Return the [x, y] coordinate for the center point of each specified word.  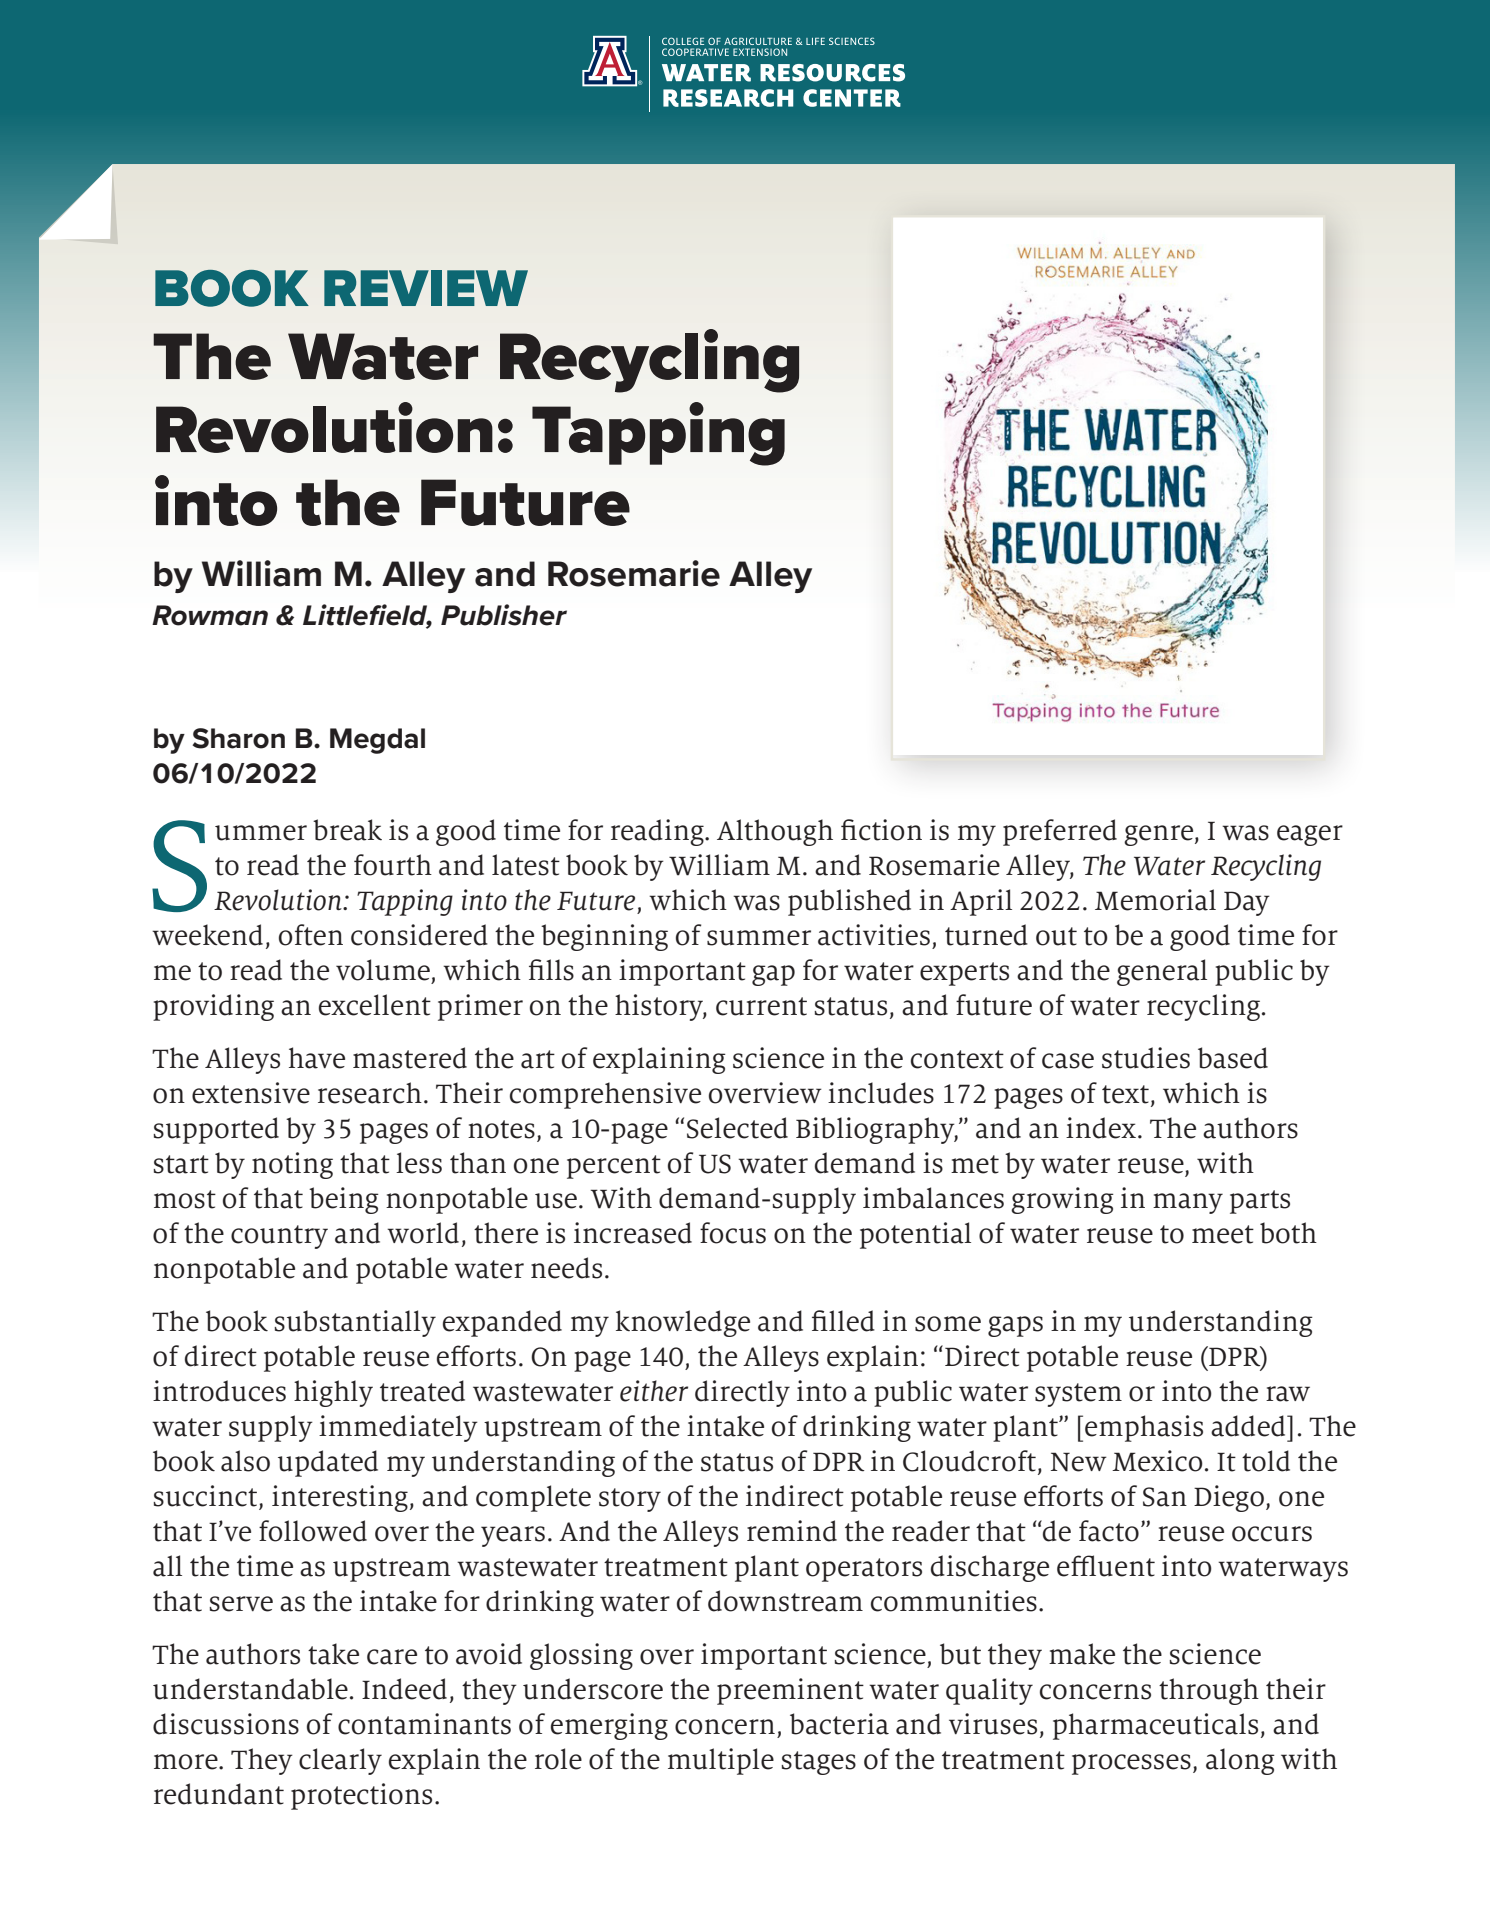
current [761, 1006]
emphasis [1144, 1428]
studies [1146, 1058]
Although [775, 832]
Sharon [238, 738]
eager [1310, 835]
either [654, 1391]
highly [333, 1393]
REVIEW [426, 288]
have [317, 1058]
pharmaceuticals [1155, 1726]
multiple [721, 1761]
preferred [1060, 832]
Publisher [504, 615]
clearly [340, 1761]
